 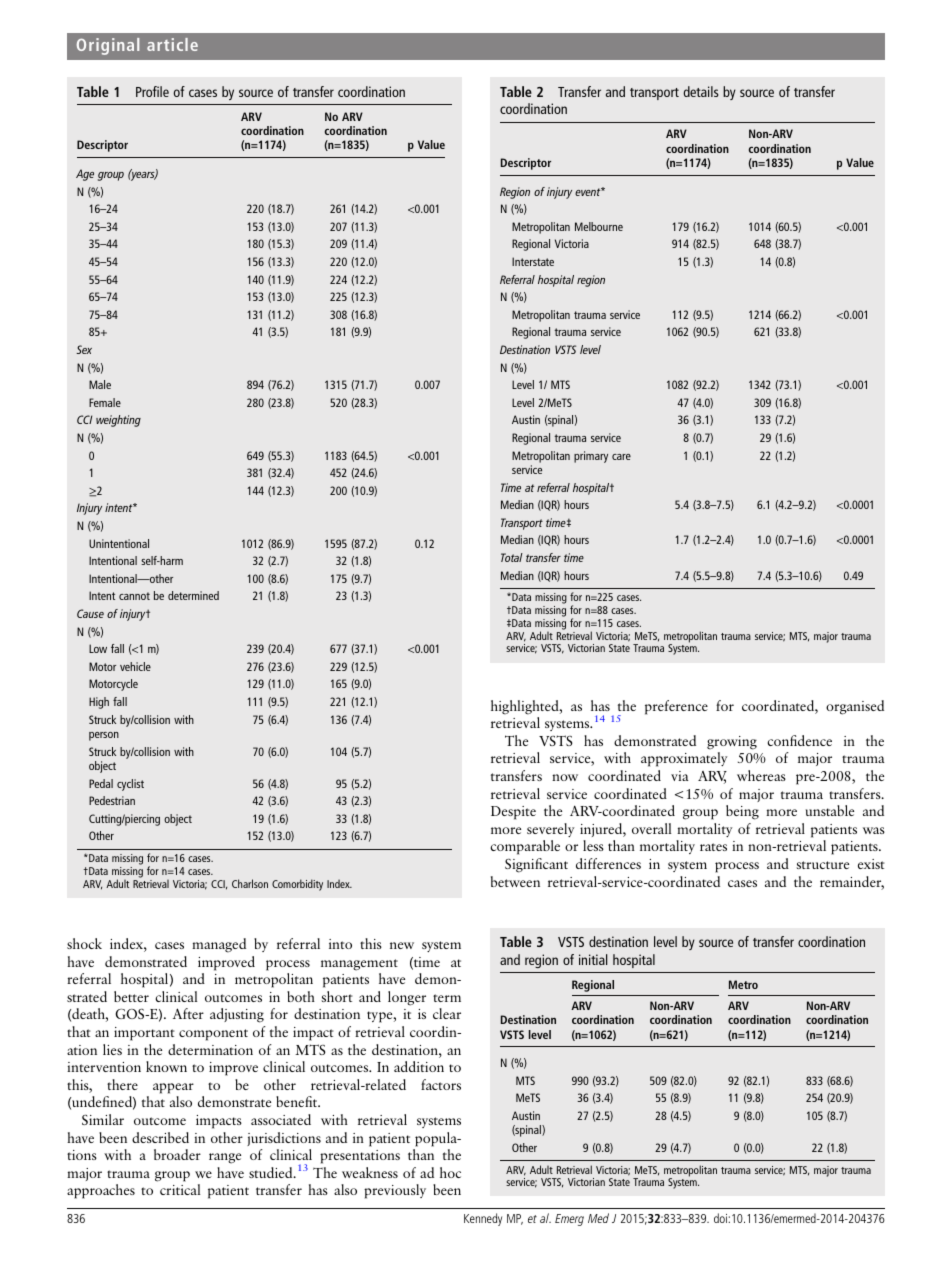 What do you see at coordinates (135, 666) in the screenshot?
I see `vehicle` at bounding box center [135, 666].
